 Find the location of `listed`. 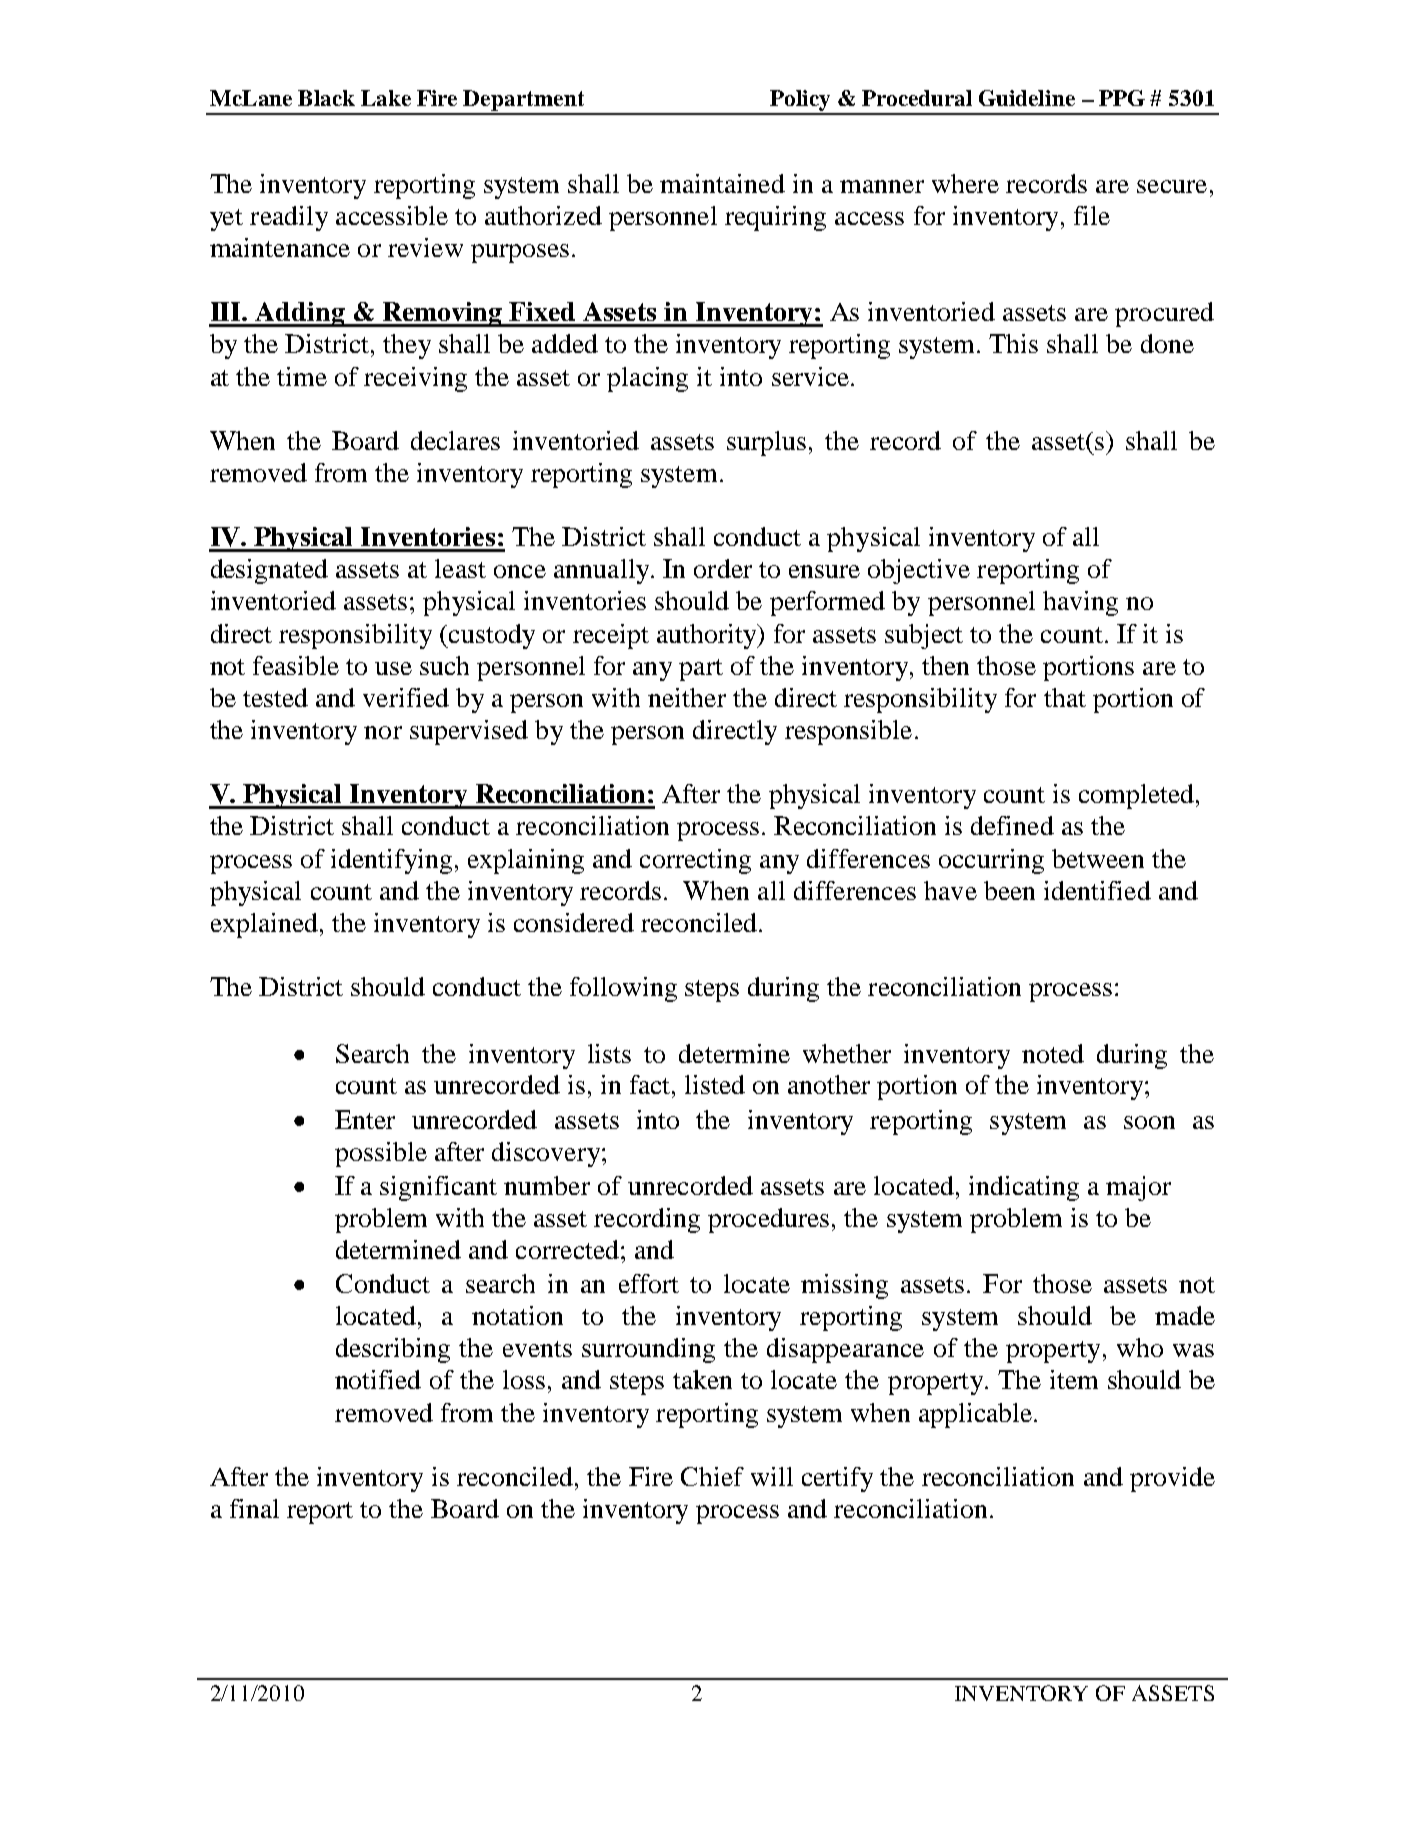

listed is located at coordinates (715, 1084).
